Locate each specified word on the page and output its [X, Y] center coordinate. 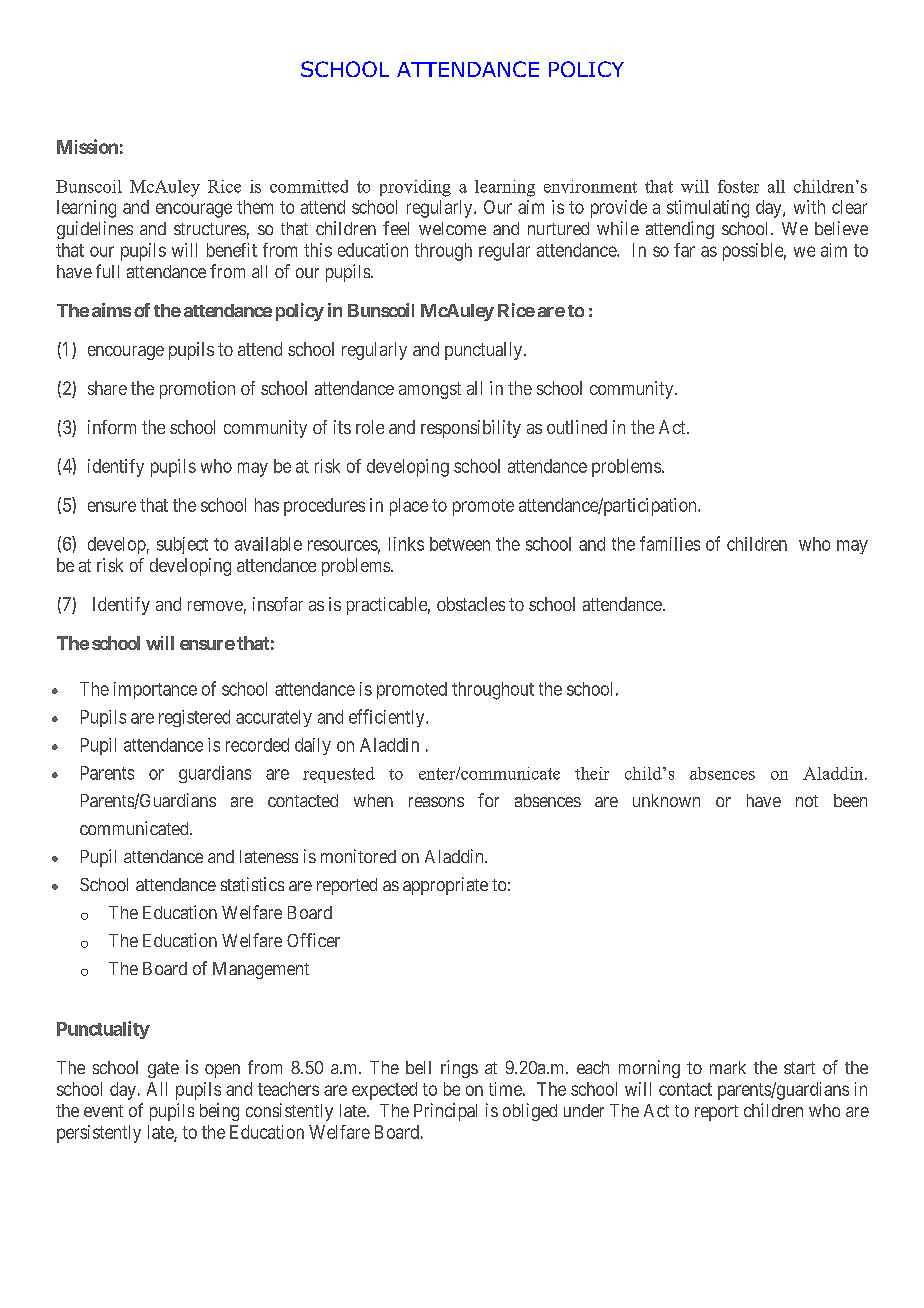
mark [728, 1067]
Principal [445, 1112]
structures [210, 229]
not [807, 801]
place [409, 507]
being [219, 1112]
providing [415, 188]
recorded [257, 745]
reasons [436, 802]
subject [182, 545]
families [670, 543]
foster [738, 186]
